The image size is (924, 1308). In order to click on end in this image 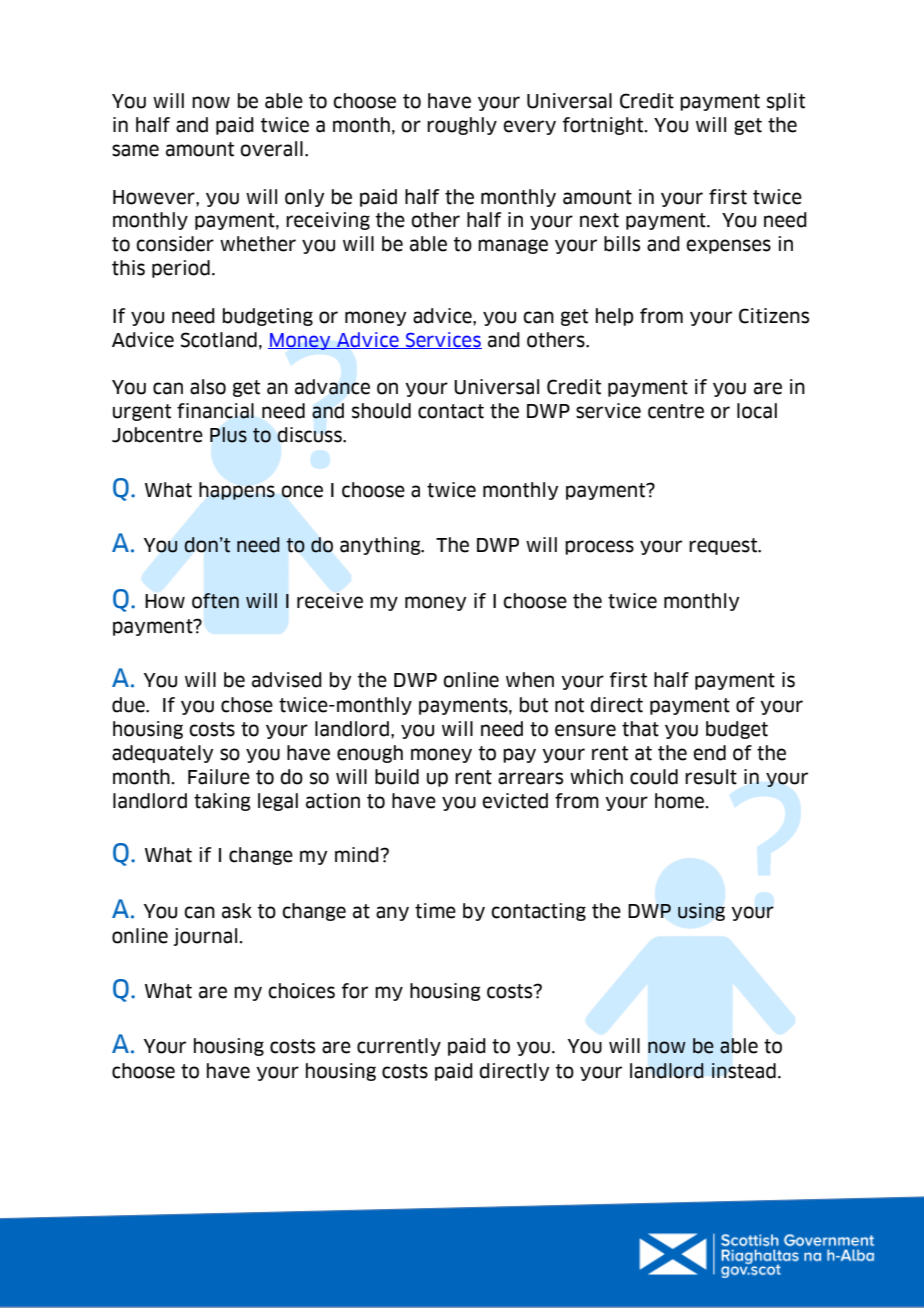, I will do `click(709, 753)`.
